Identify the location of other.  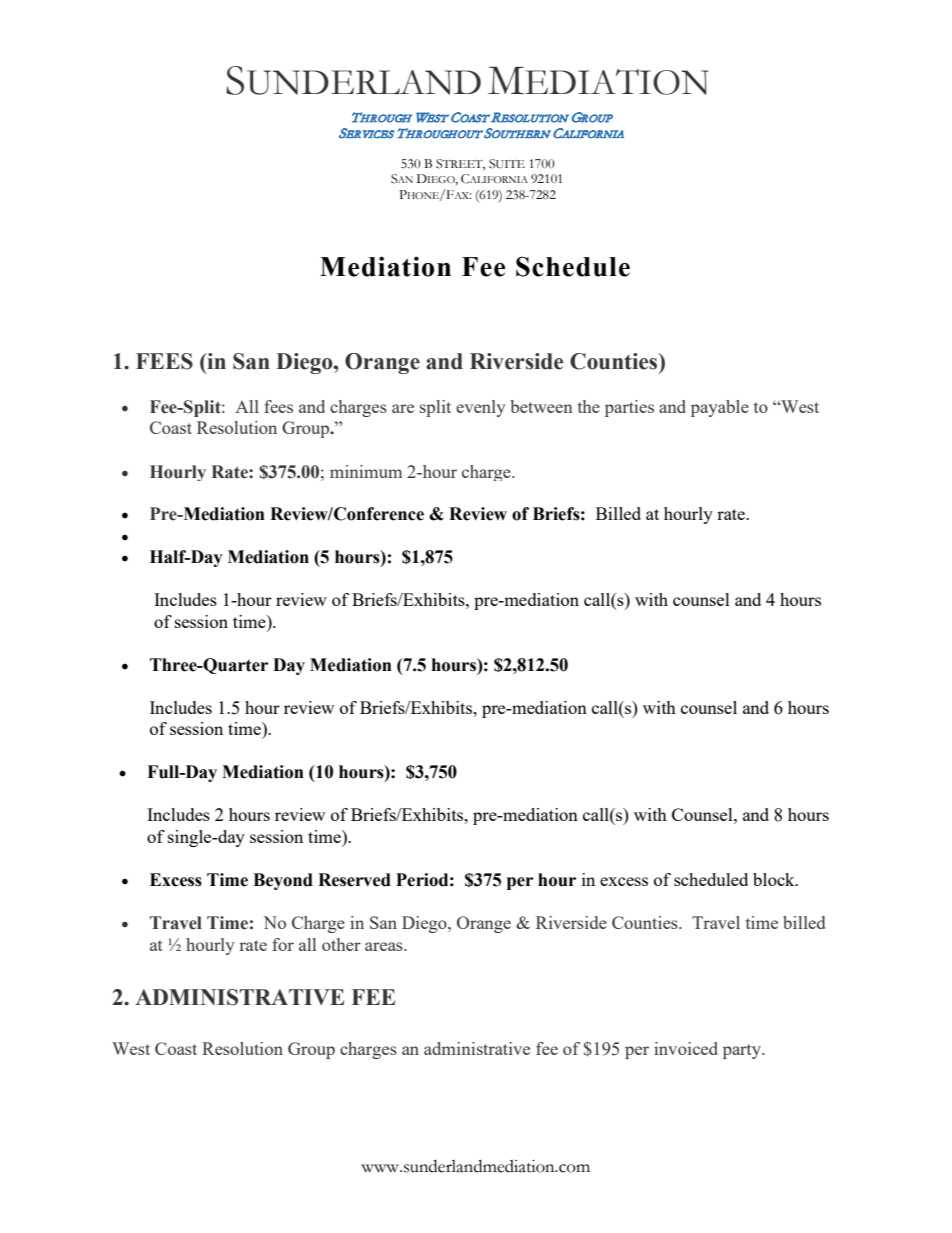
(341, 944).
